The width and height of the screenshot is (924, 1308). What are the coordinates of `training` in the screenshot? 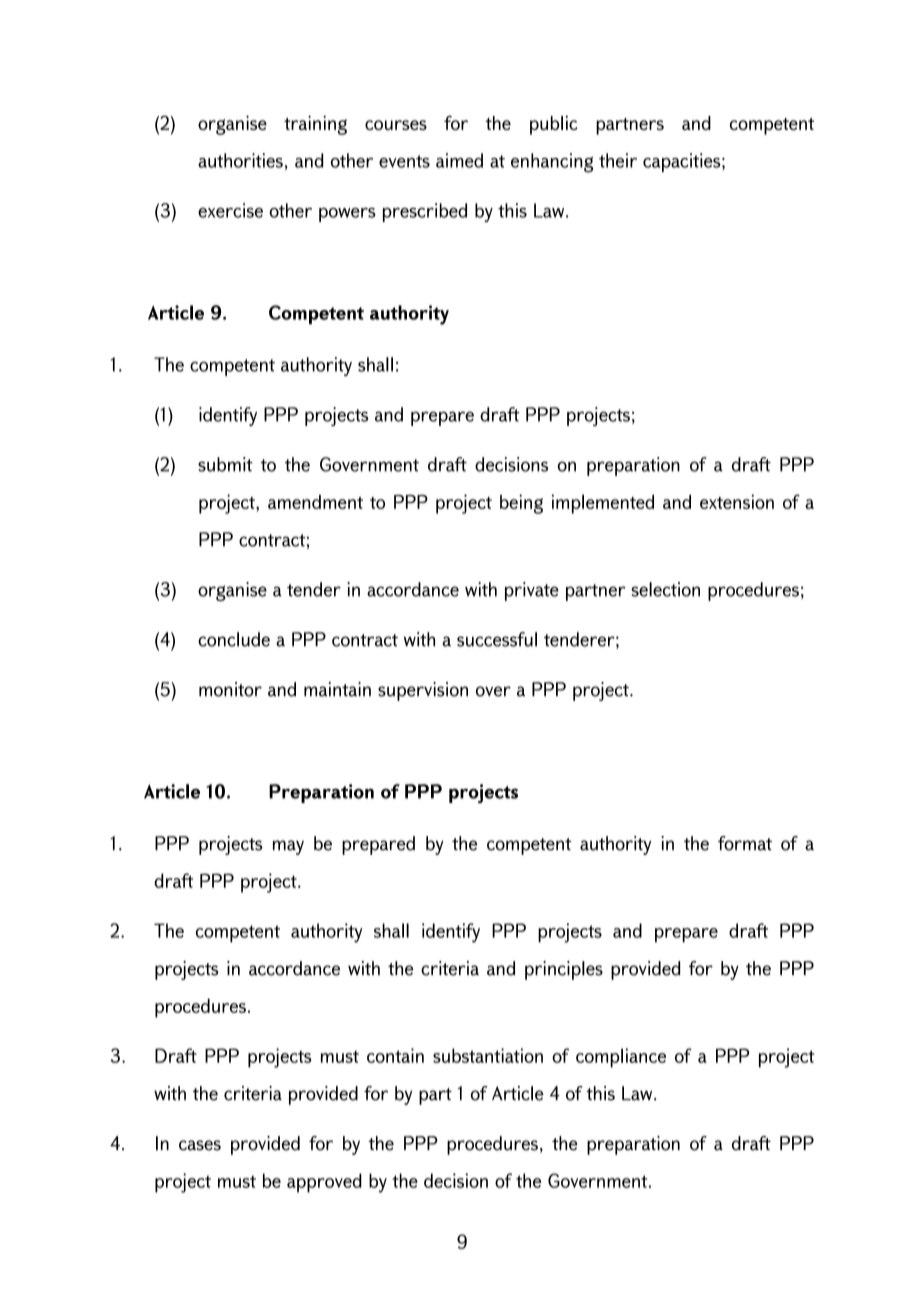 It's located at (315, 125).
